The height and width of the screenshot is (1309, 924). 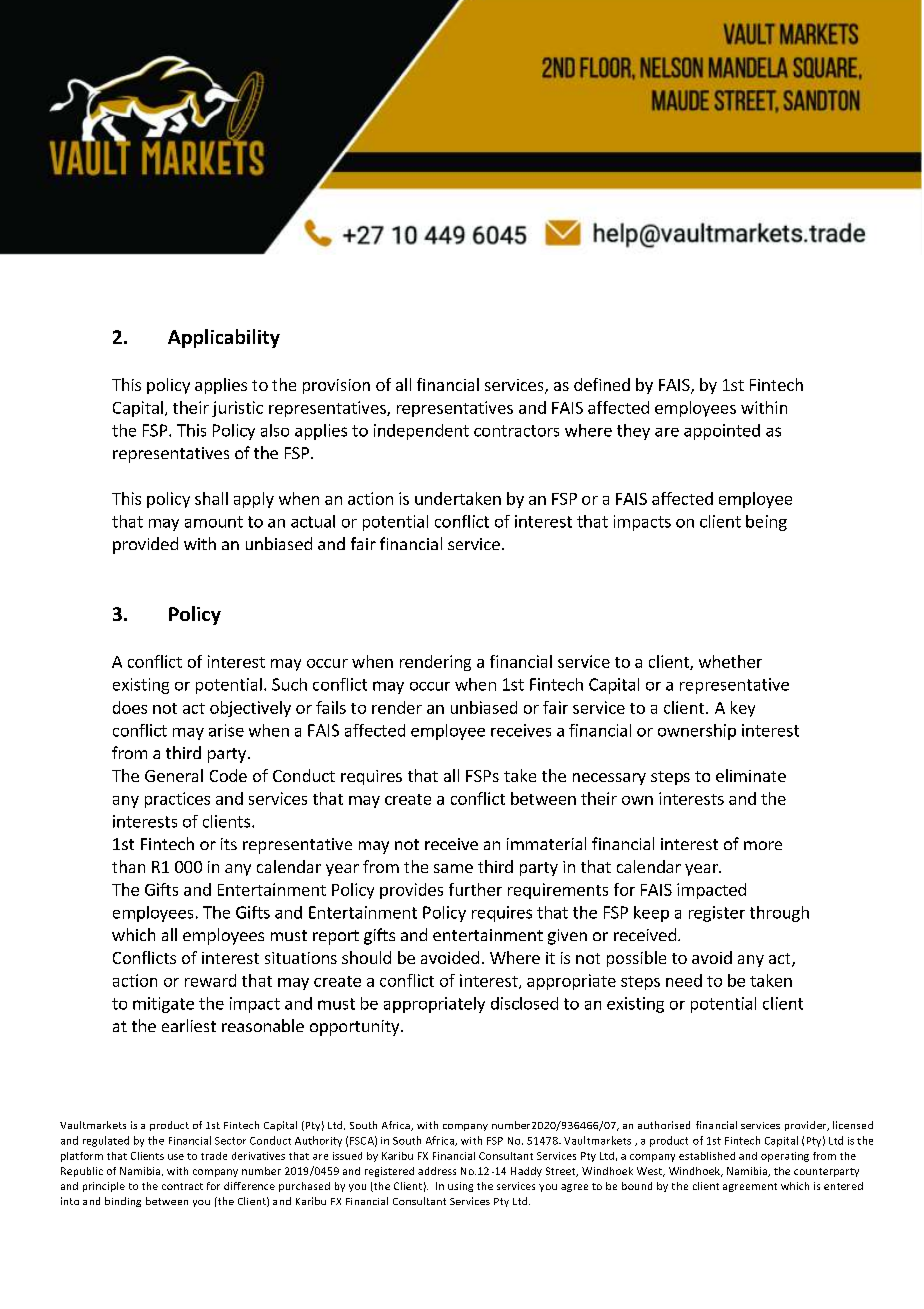 What do you see at coordinates (460, 1187) in the screenshot?
I see `using` at bounding box center [460, 1187].
